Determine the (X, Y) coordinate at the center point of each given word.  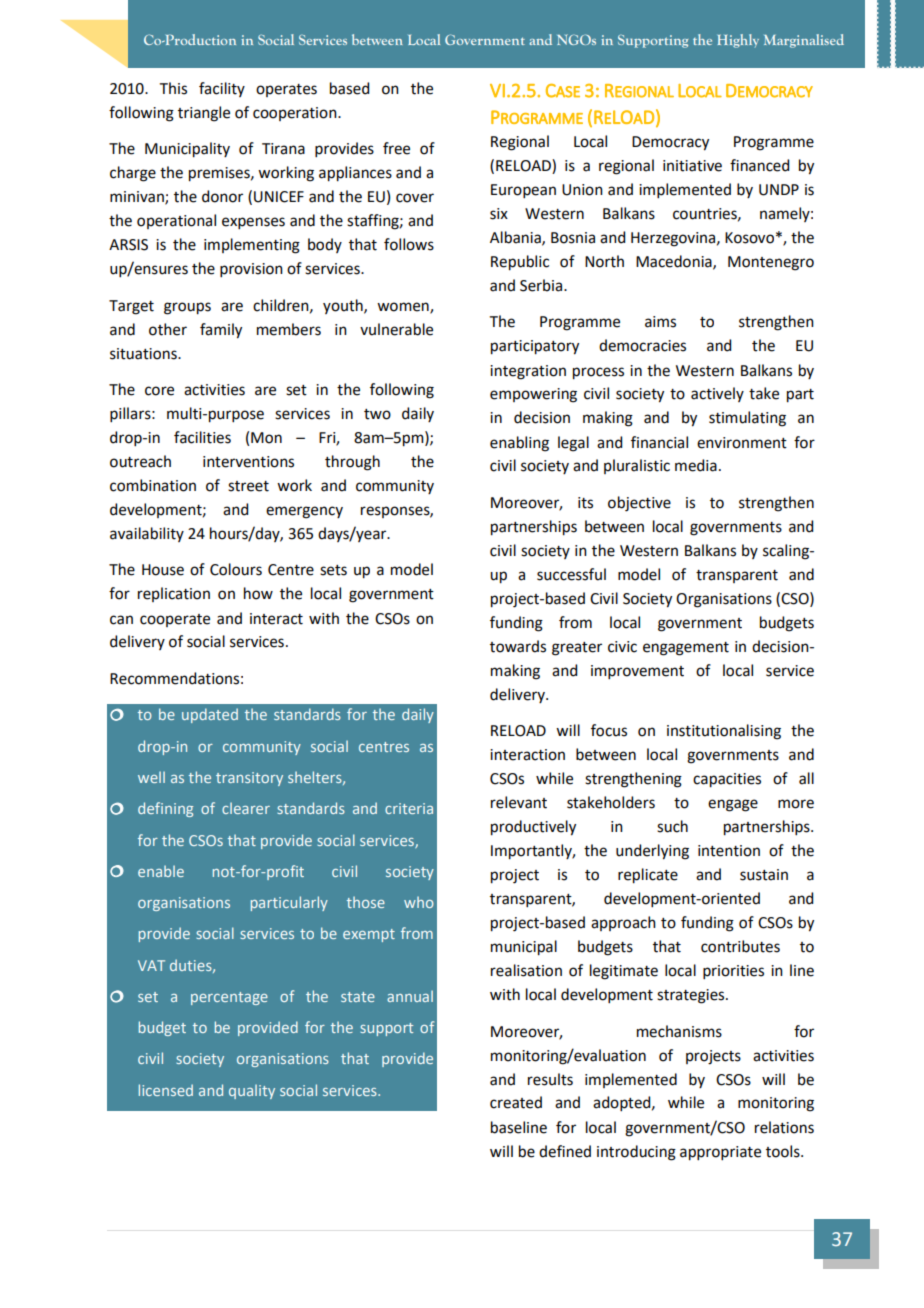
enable (161, 871)
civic (622, 647)
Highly (738, 41)
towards (518, 646)
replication (174, 594)
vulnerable (396, 329)
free (396, 148)
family (221, 331)
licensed (166, 1090)
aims (660, 322)
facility (222, 89)
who (419, 902)
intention (729, 851)
